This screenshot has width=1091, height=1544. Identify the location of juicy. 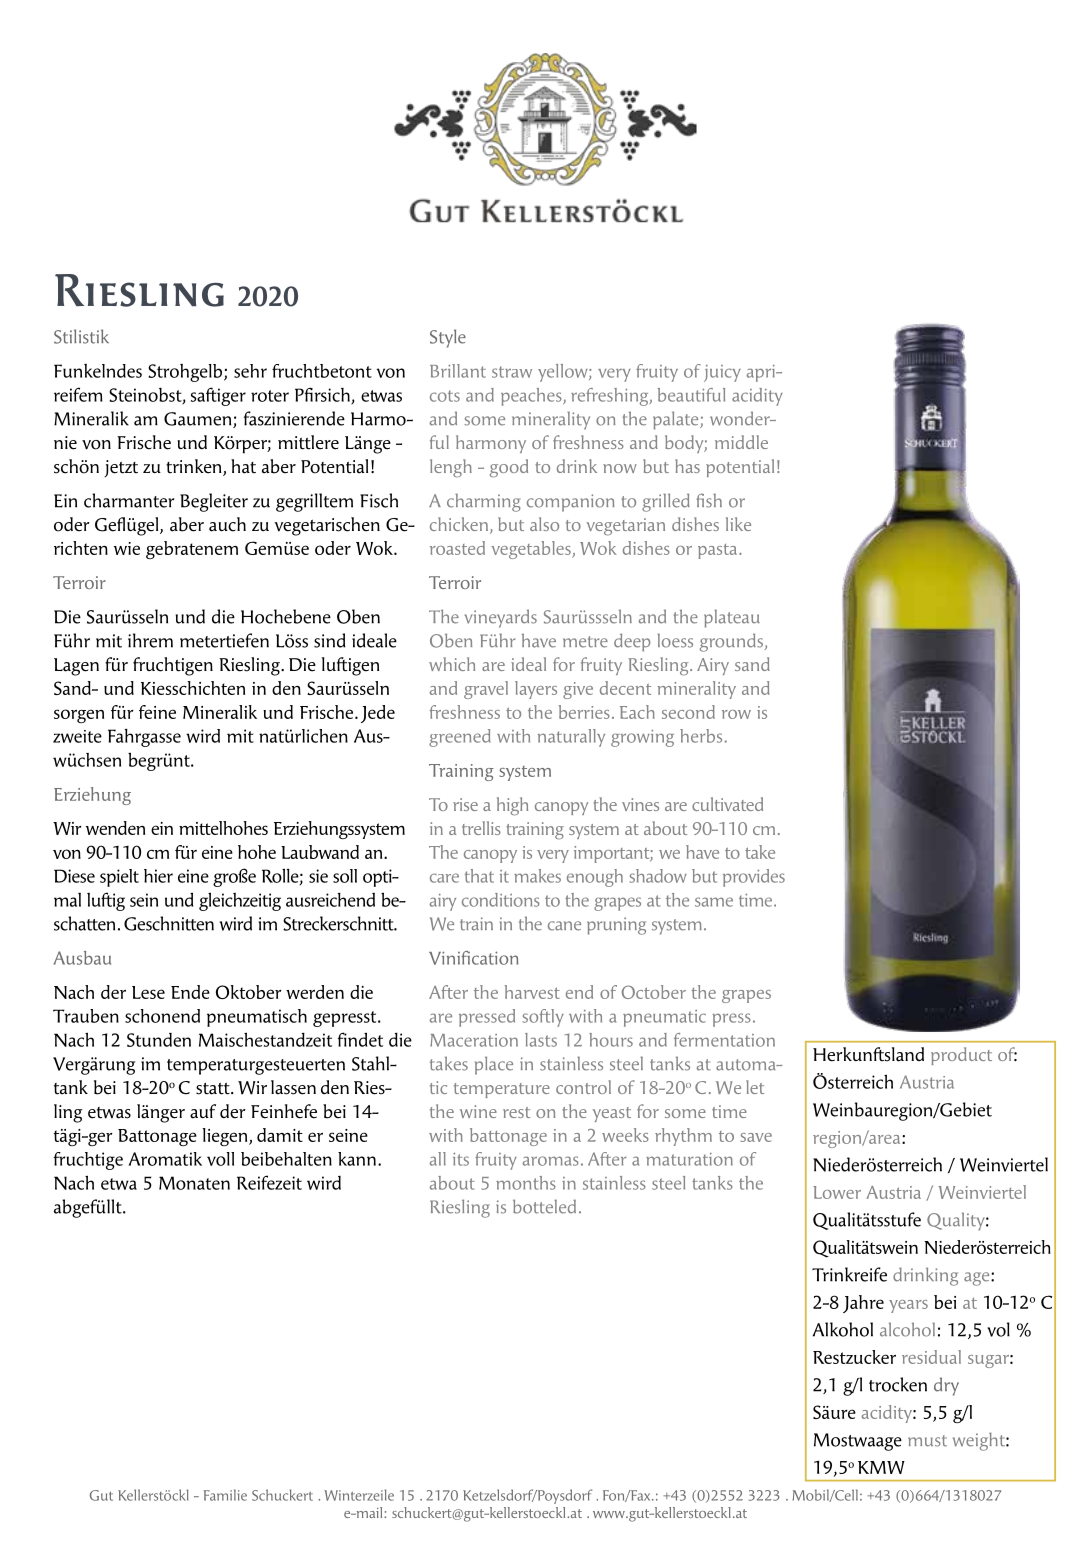
(722, 373).
